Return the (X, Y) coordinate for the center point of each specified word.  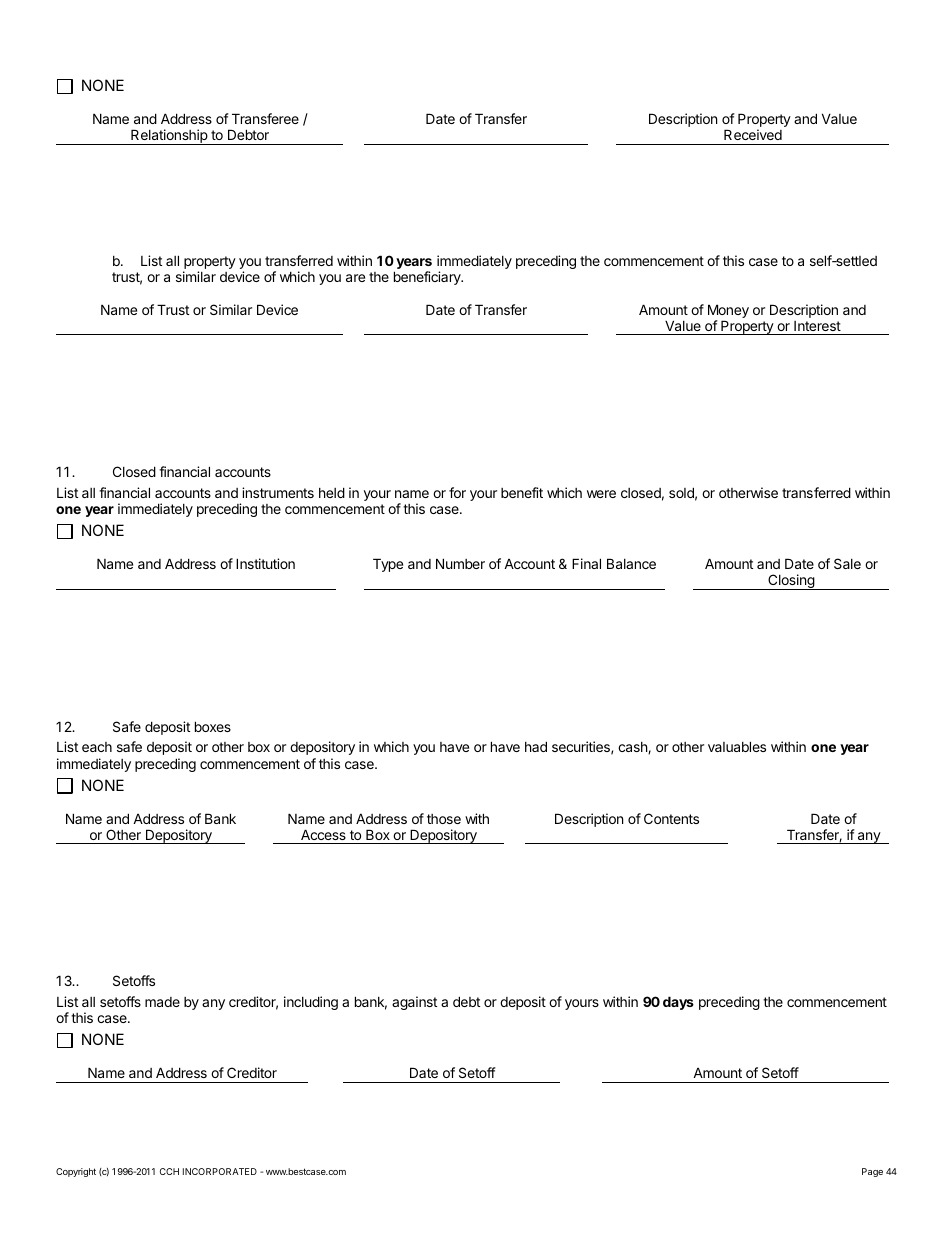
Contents (671, 818)
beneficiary (428, 278)
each (97, 747)
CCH (169, 1171)
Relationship (169, 137)
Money (728, 311)
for (457, 492)
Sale (847, 563)
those (444, 819)
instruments (278, 492)
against (414, 1003)
